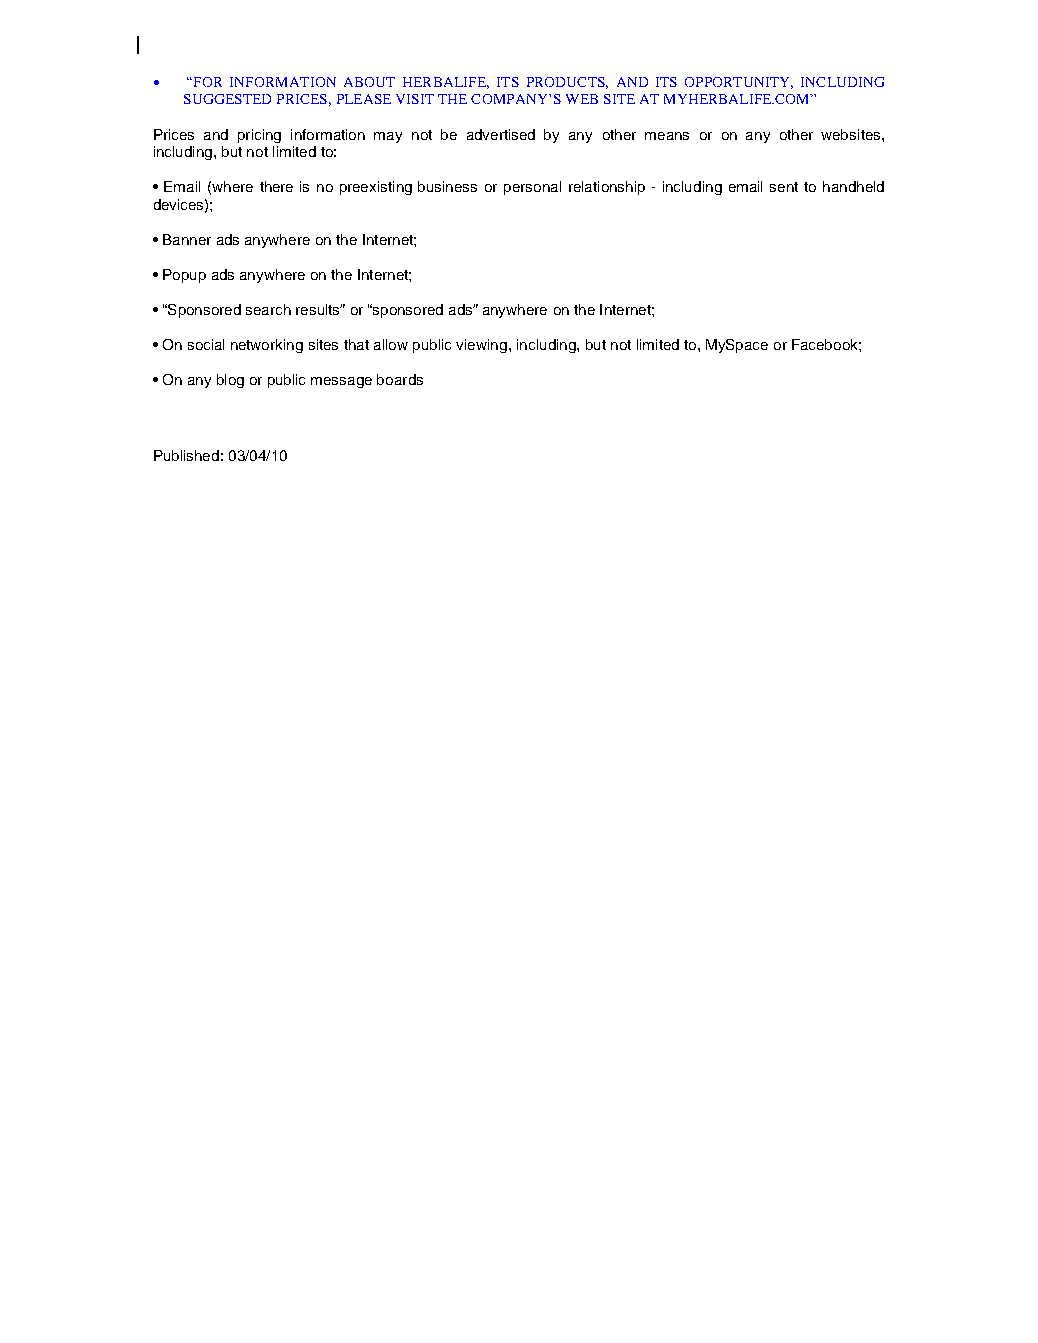 Image resolution: width=1038 pixels, height=1343 pixels. Describe the element at coordinates (341, 382) in the screenshot. I see `message` at that location.
